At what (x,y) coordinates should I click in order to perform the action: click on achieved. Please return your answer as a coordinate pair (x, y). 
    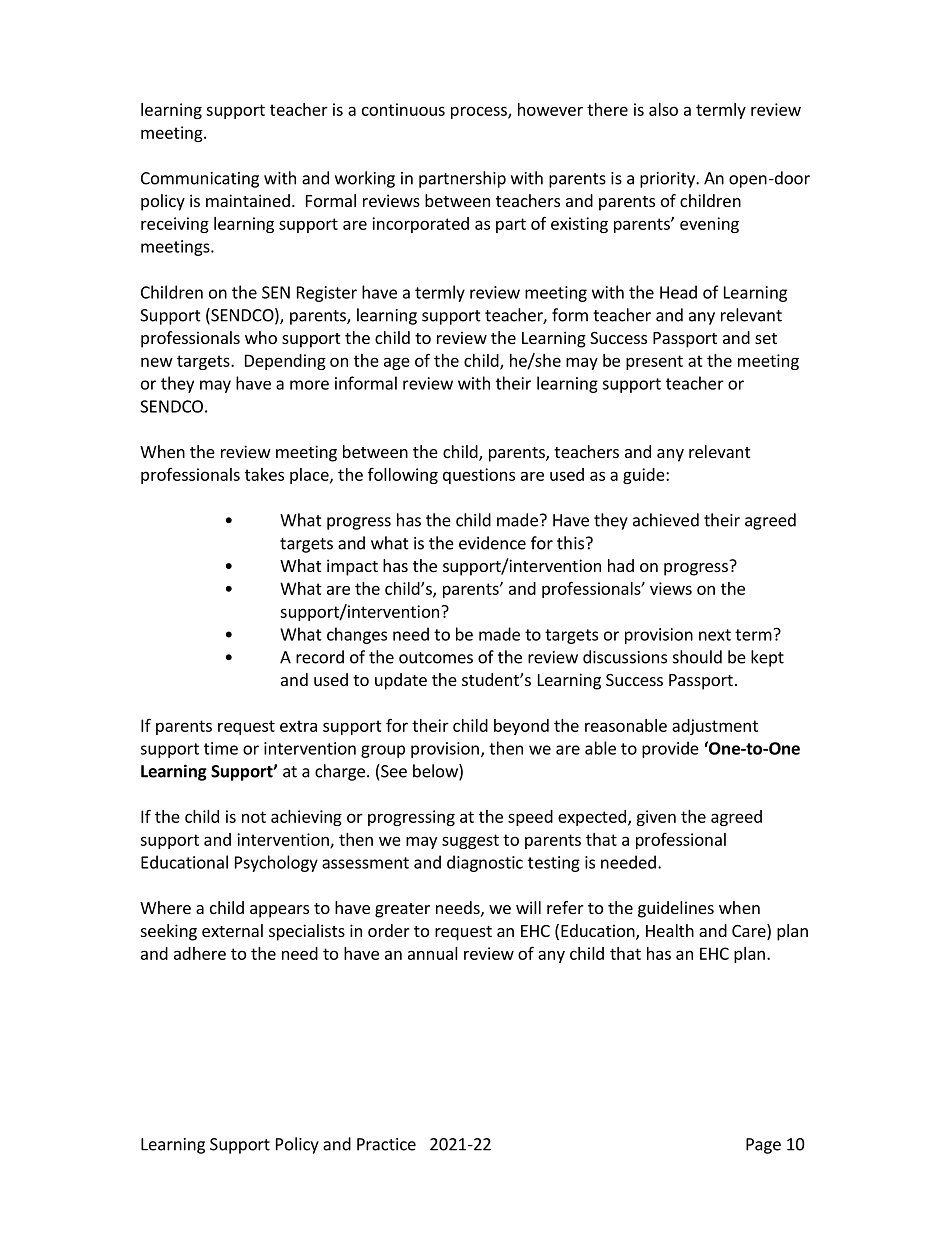
    Looking at the image, I should click on (666, 520).
